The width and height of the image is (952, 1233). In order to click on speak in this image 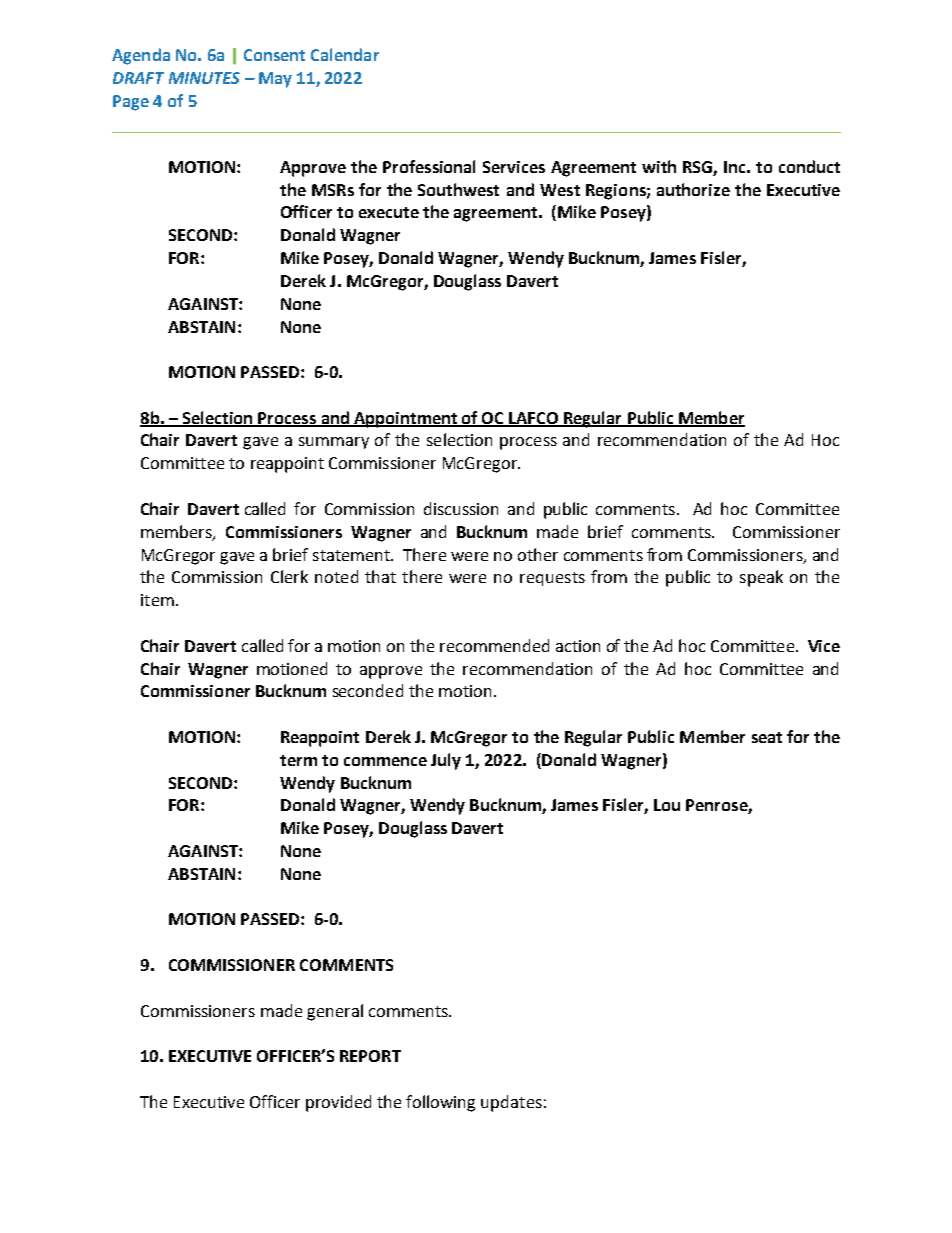, I will do `click(761, 578)`.
